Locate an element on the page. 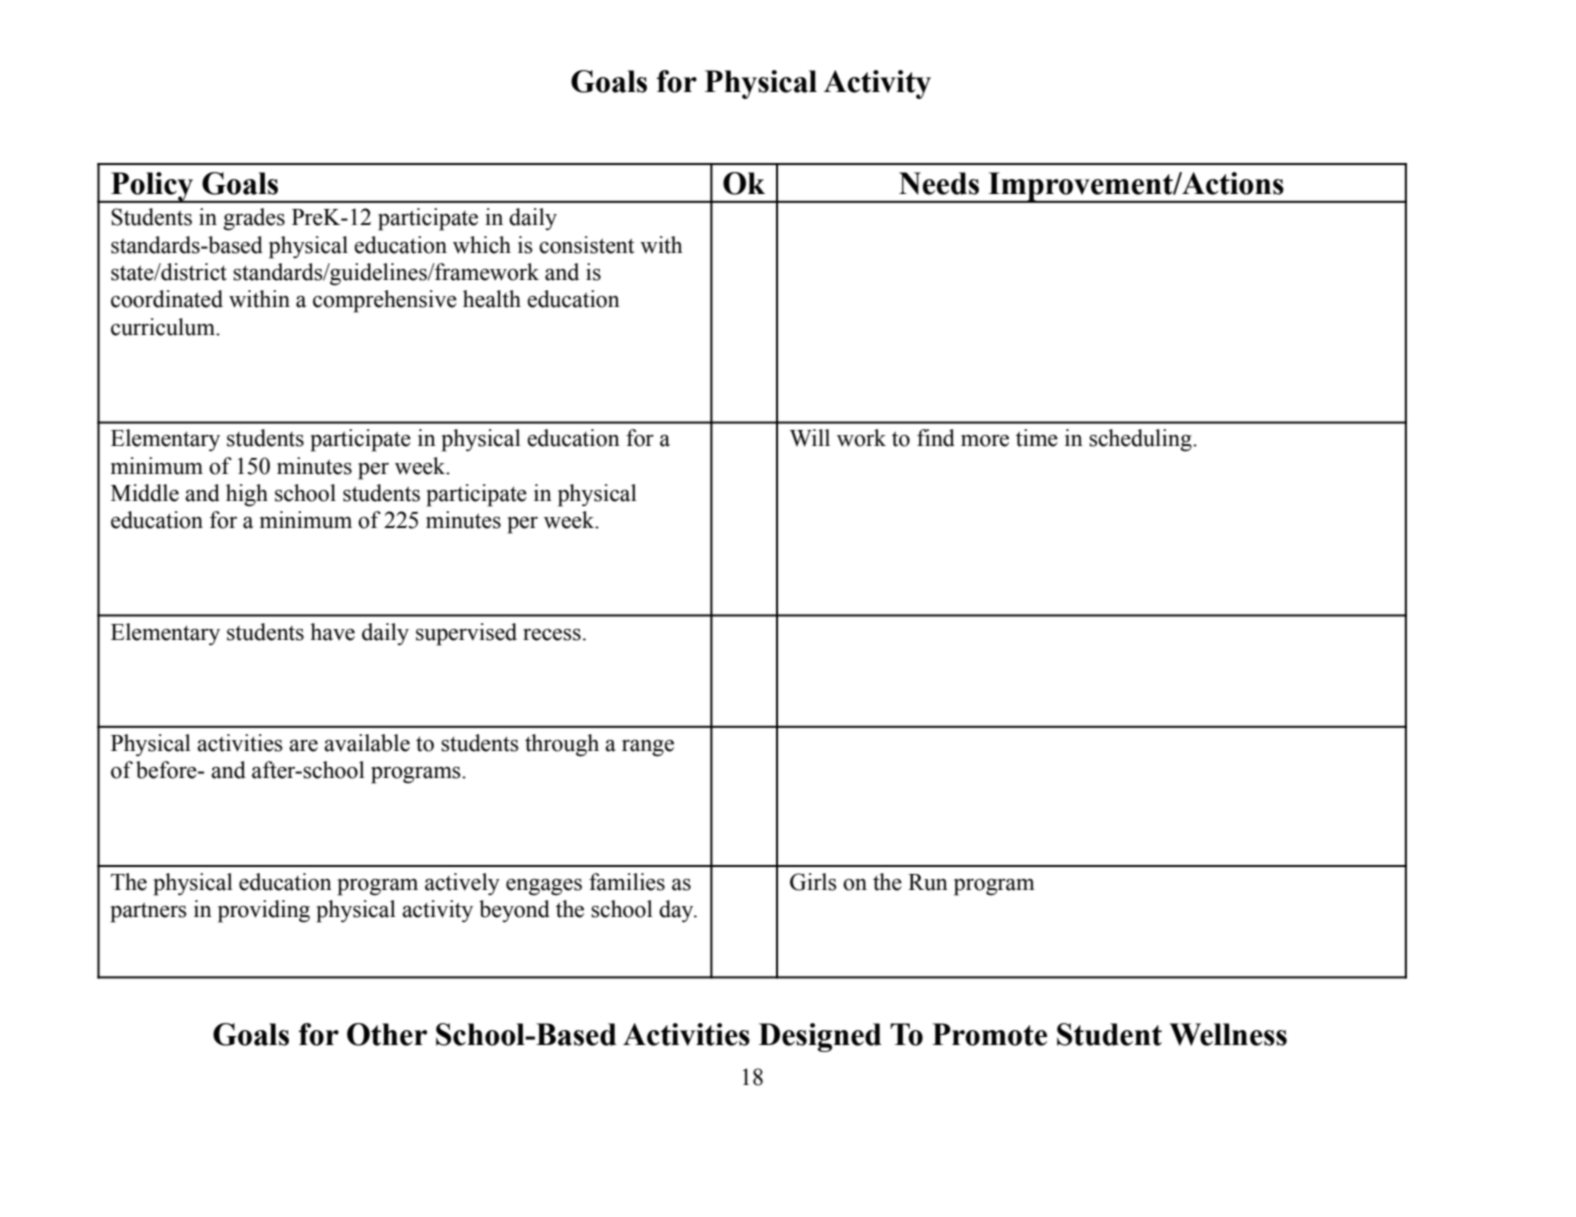  consistent is located at coordinates (587, 245).
